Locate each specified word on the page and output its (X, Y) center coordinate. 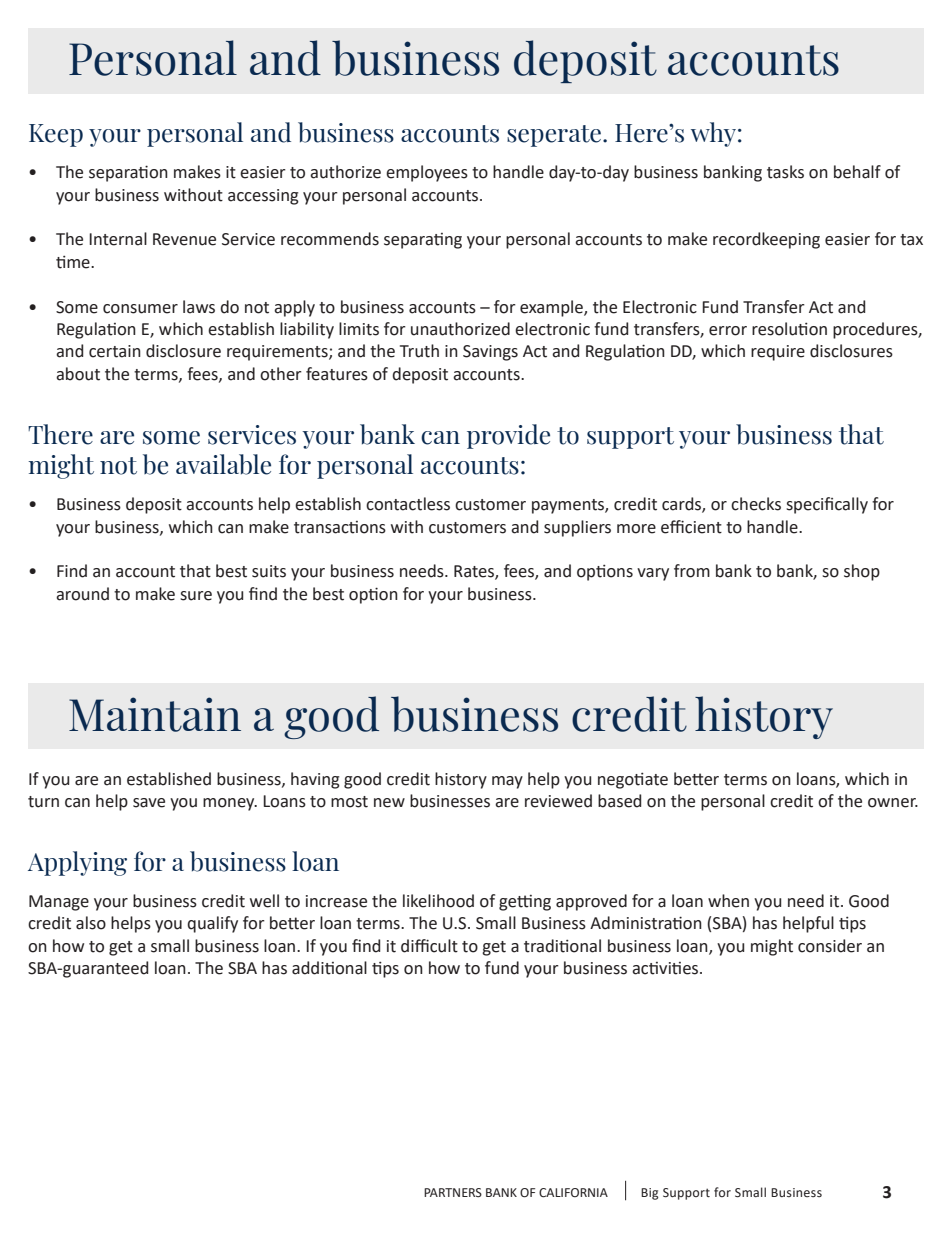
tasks (785, 172)
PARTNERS (453, 1192)
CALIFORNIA (573, 1193)
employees (427, 173)
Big (649, 1194)
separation (128, 173)
